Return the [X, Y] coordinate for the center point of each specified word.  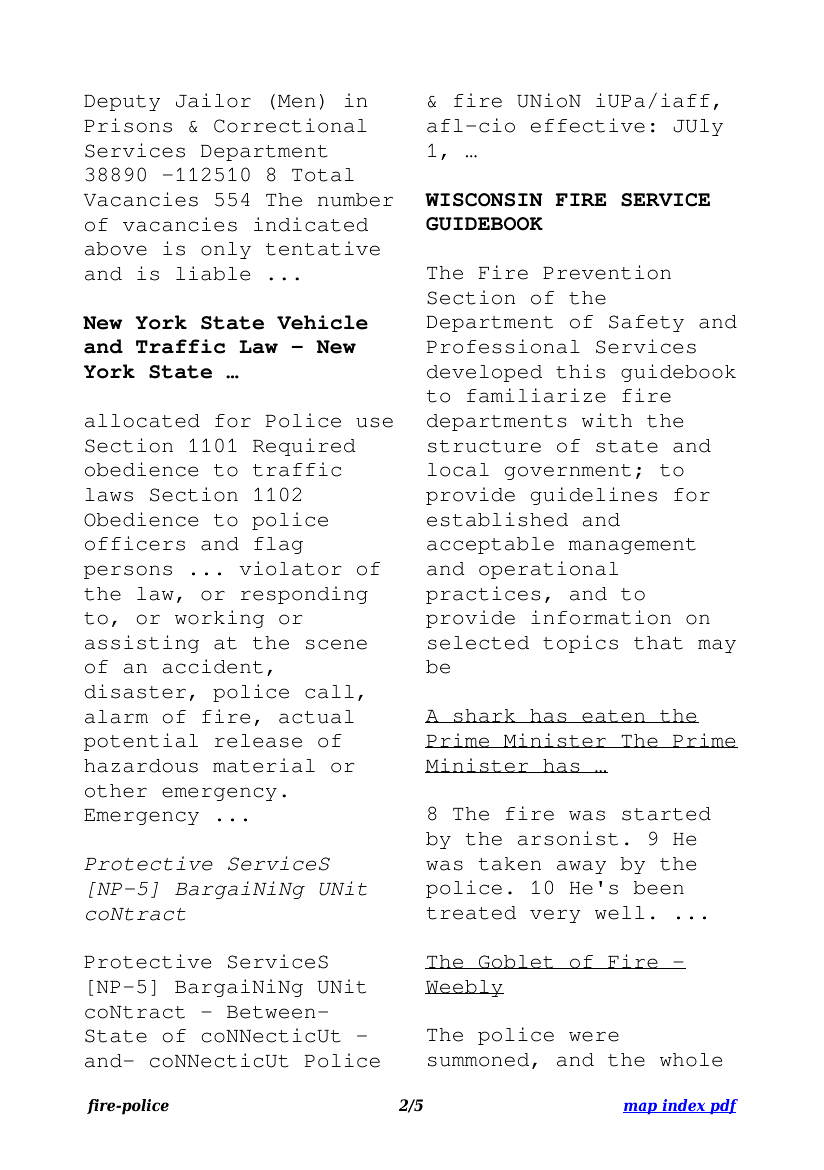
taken [510, 864]
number [355, 200]
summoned [478, 1060]
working [219, 619]
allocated [142, 421]
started [666, 814]
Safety [646, 323]
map [641, 1108]
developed [484, 373]
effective [588, 125]
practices [483, 595]
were [594, 1036]
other [116, 791]
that [658, 643]
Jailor [213, 100]
